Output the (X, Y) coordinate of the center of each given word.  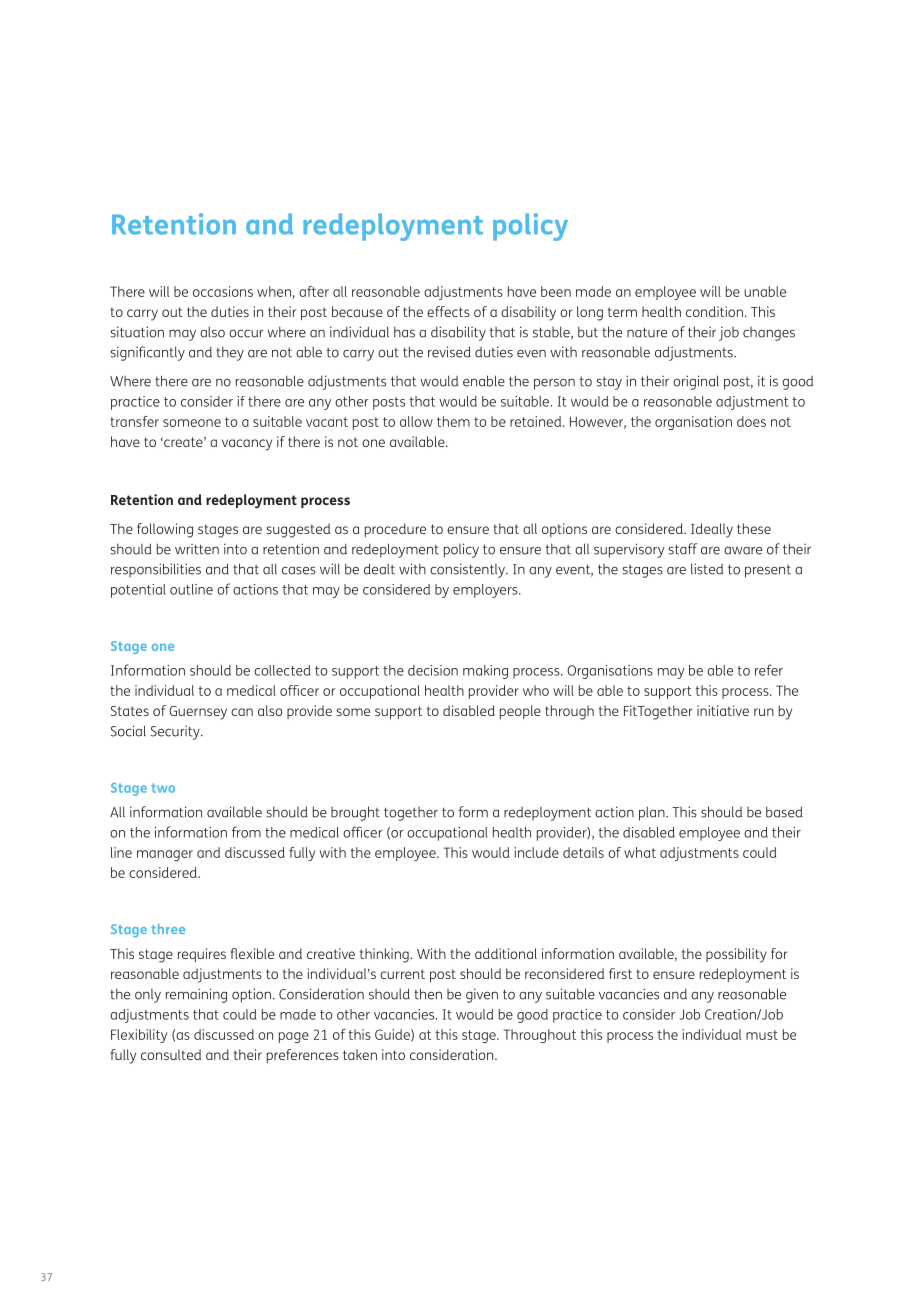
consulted (171, 1054)
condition (714, 311)
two (163, 788)
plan (653, 814)
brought (355, 813)
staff (683, 549)
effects (448, 311)
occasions (223, 291)
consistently (468, 570)
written (197, 549)
